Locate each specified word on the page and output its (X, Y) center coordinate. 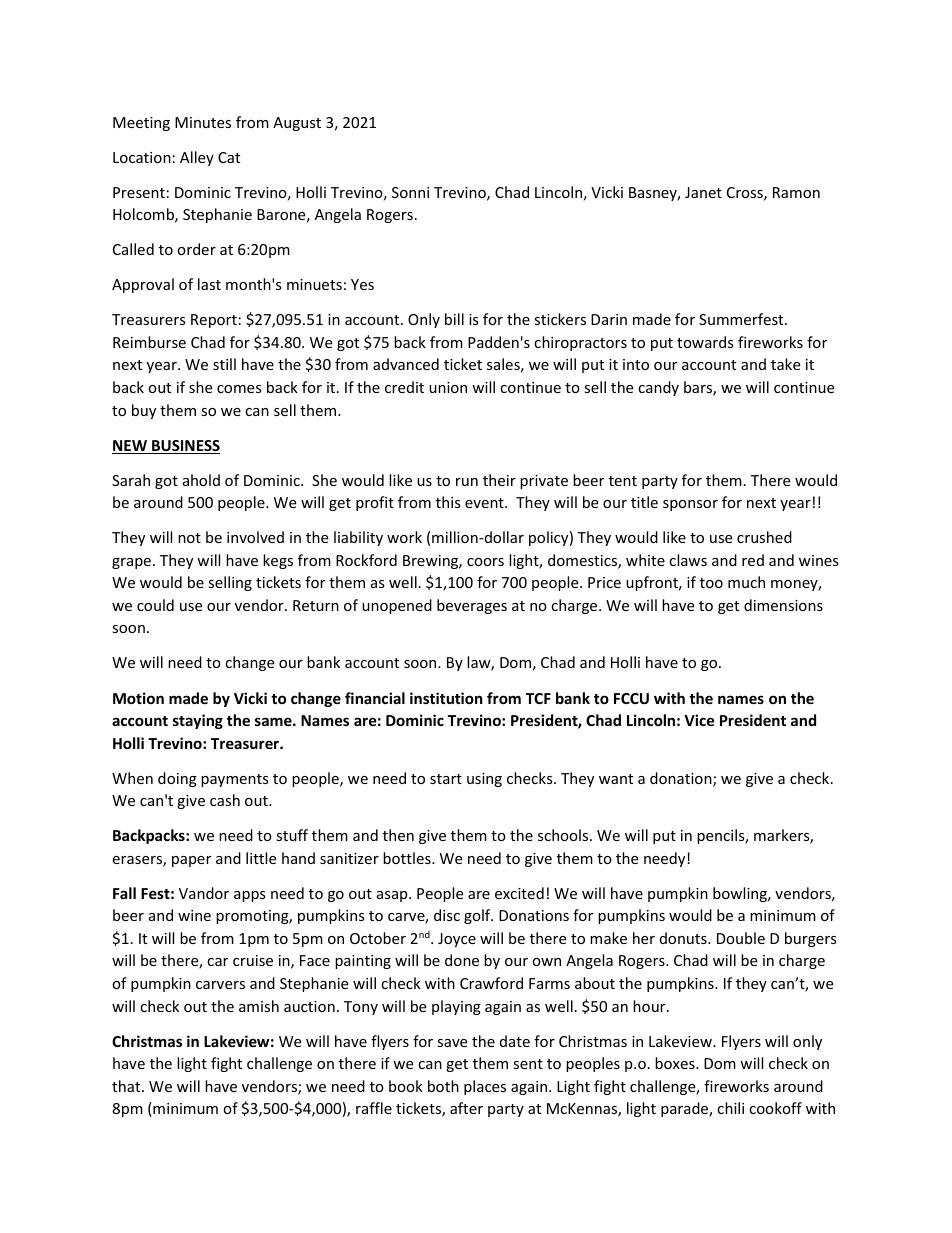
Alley (197, 158)
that (127, 1086)
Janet (703, 192)
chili (730, 1108)
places (485, 1087)
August (297, 124)
